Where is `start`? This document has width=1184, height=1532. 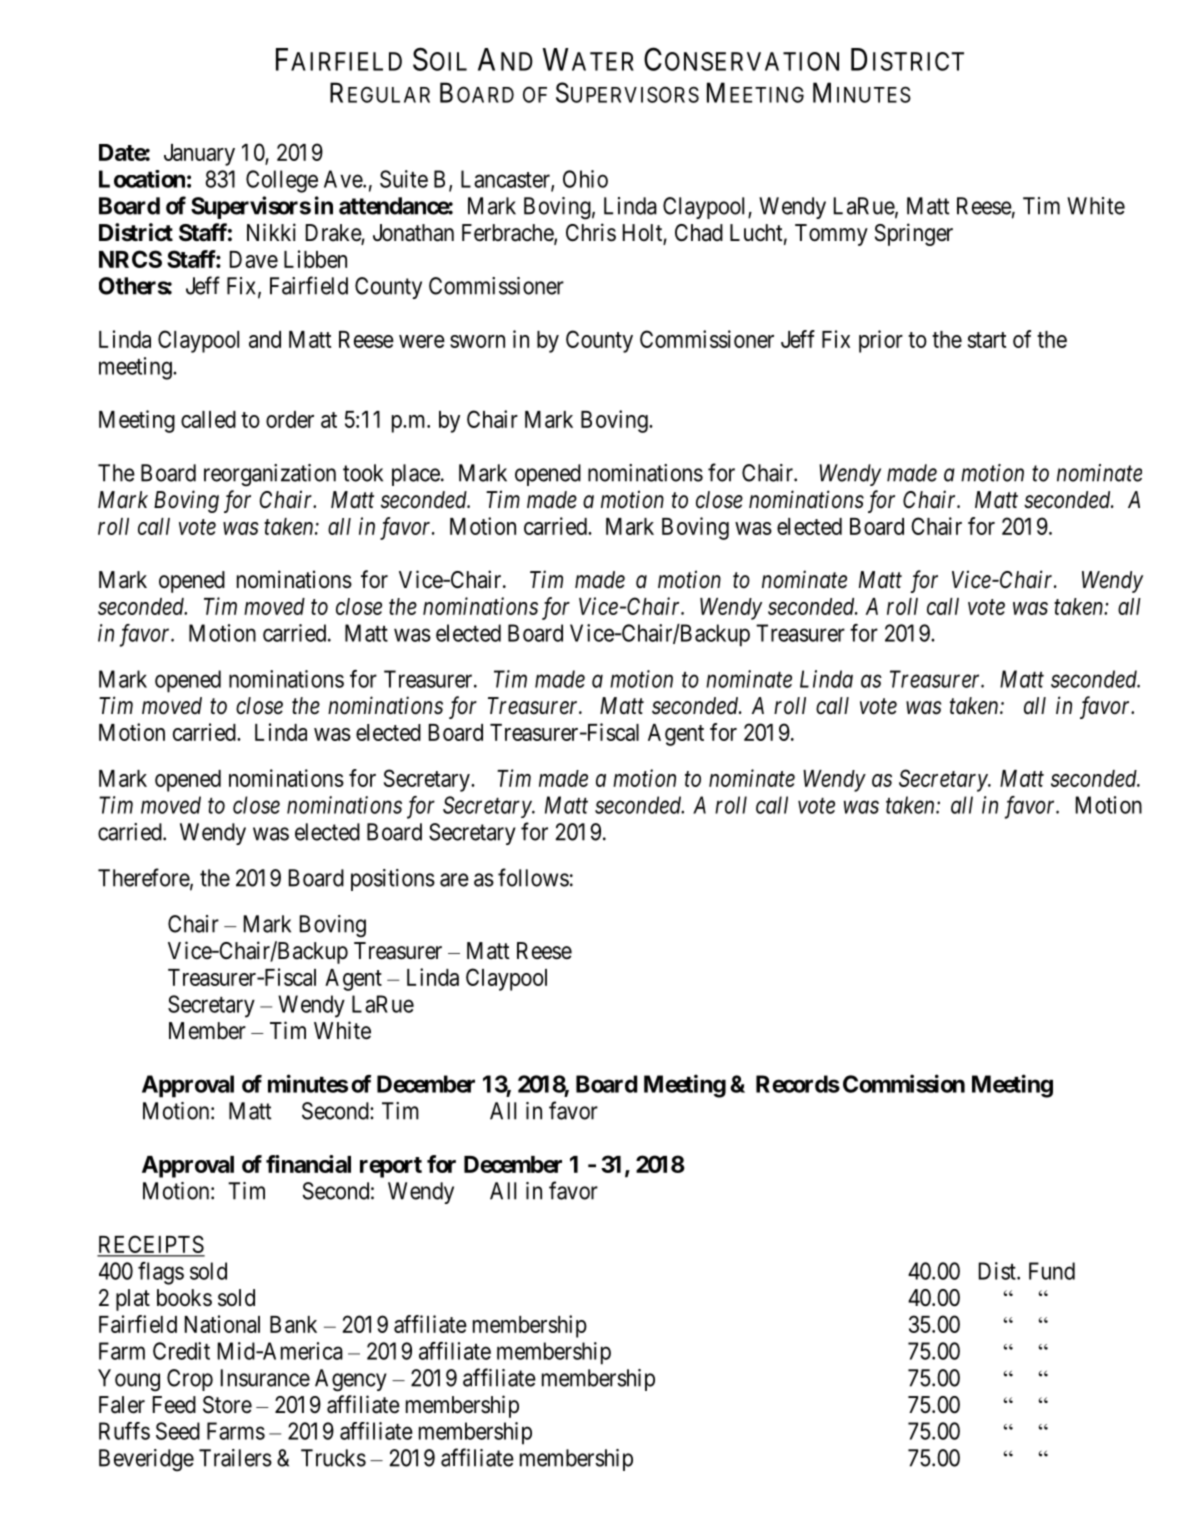
start is located at coordinates (987, 340).
